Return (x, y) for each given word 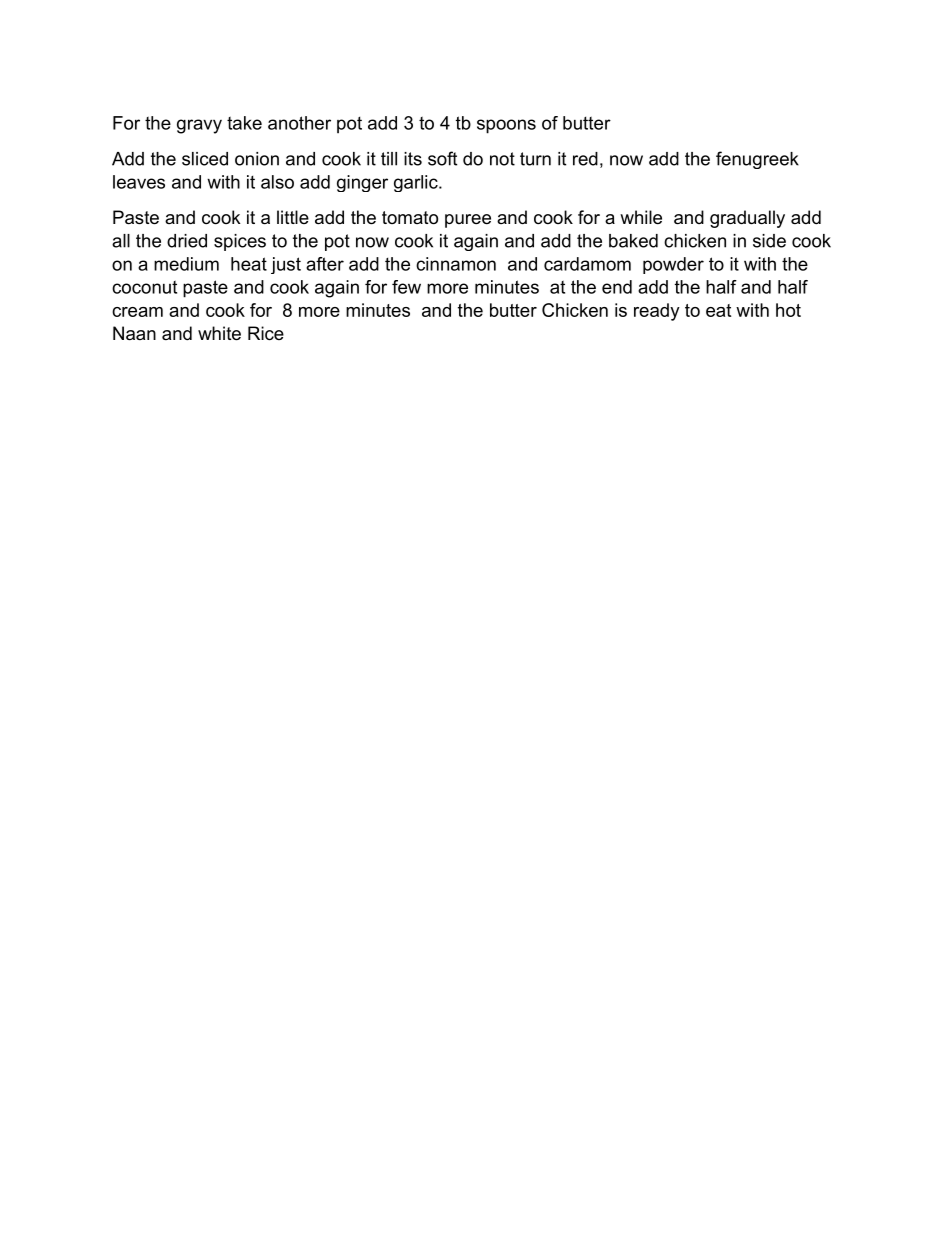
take (244, 123)
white (219, 333)
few (406, 287)
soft (442, 158)
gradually (747, 219)
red (585, 159)
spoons (506, 126)
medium (186, 264)
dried (187, 241)
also (277, 182)
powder (673, 265)
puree (468, 221)
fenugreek (757, 160)
